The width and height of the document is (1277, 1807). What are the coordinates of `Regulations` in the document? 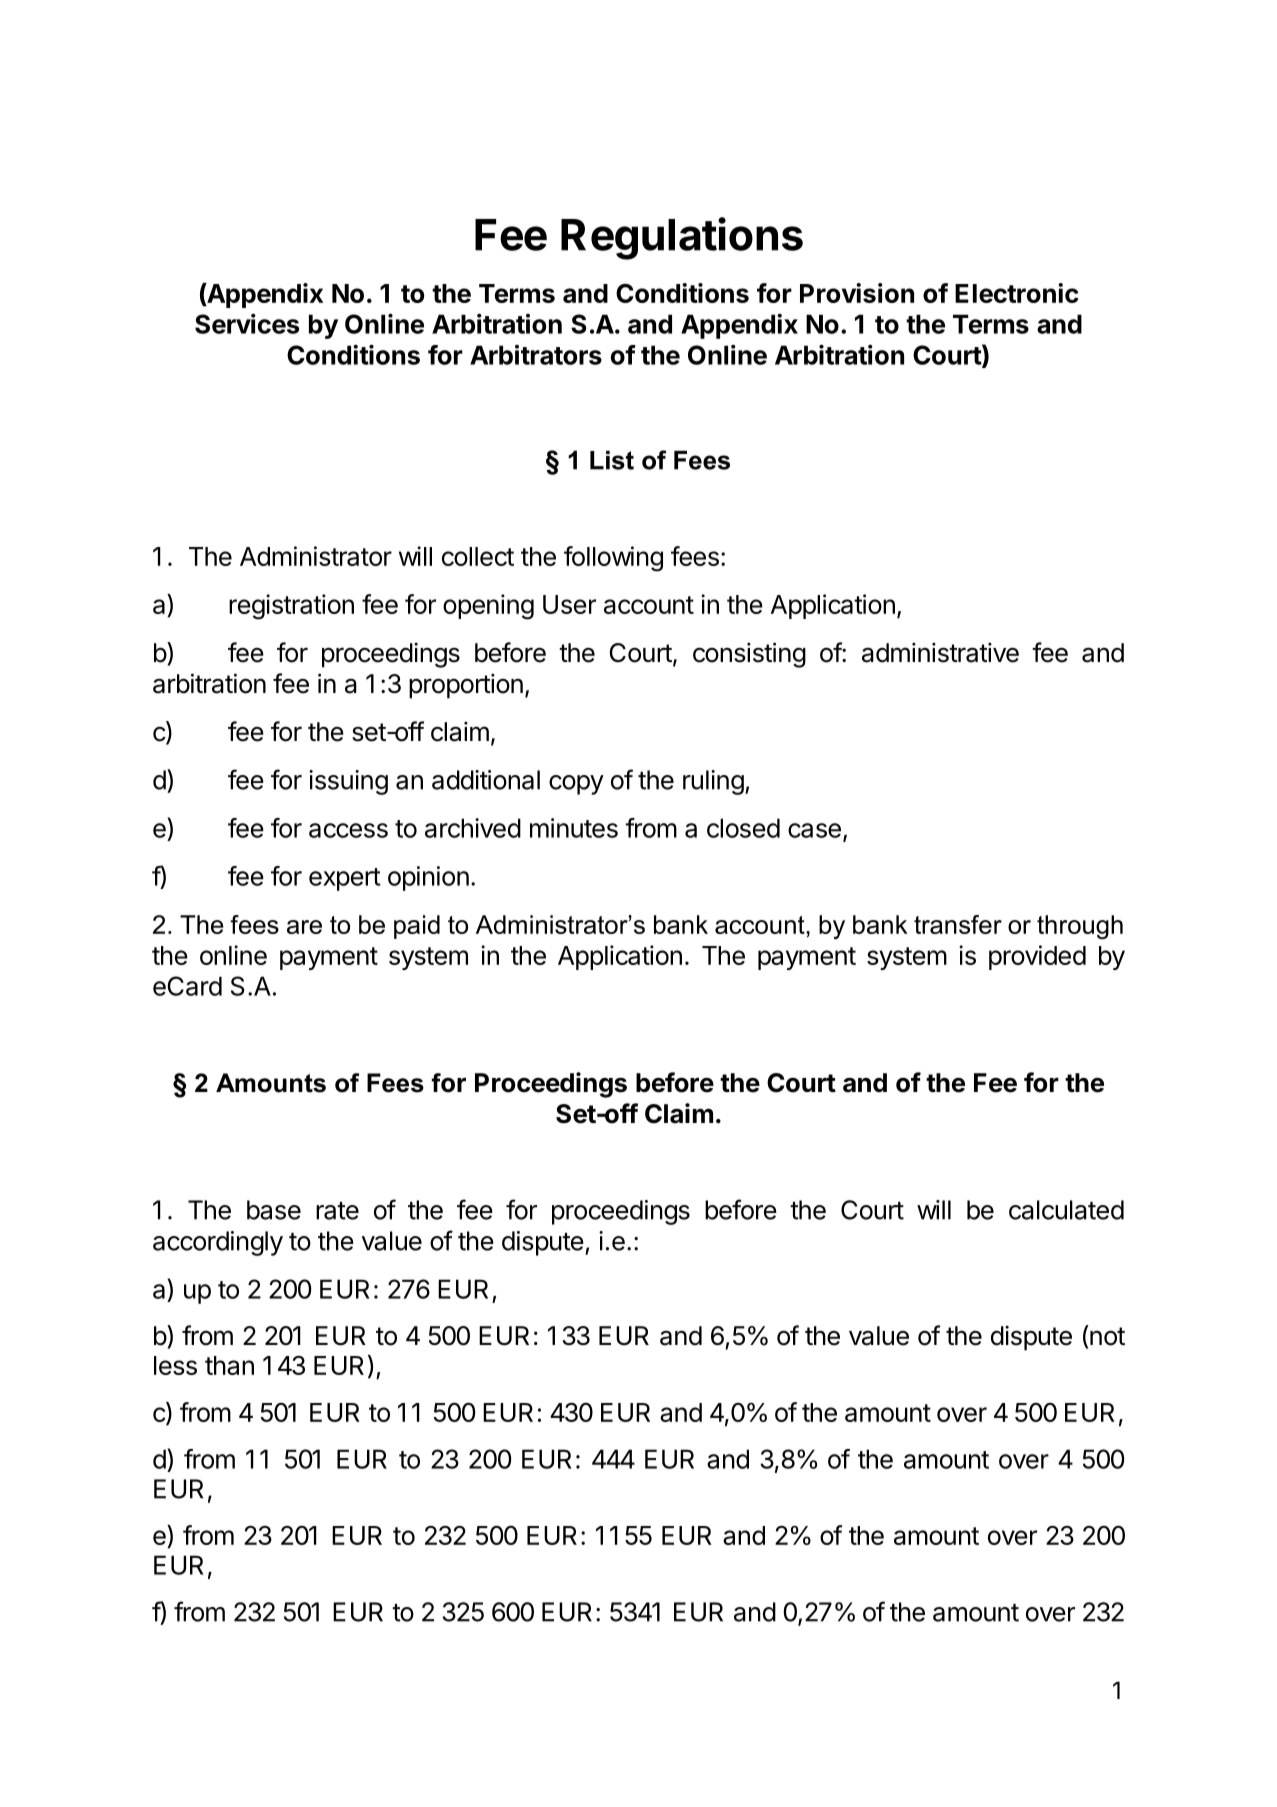 It's located at (682, 238).
